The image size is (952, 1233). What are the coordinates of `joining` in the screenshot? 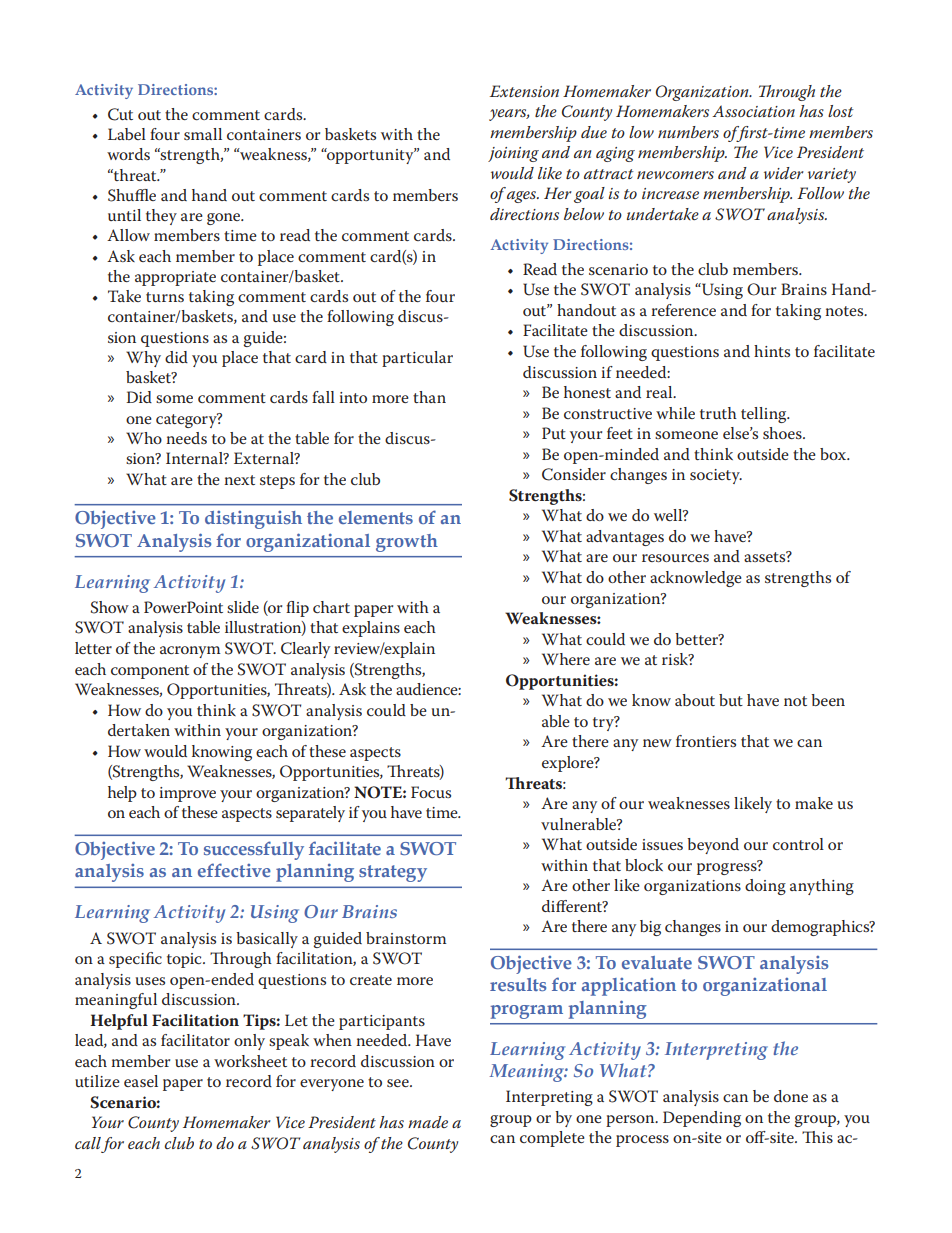 It's located at (513, 154).
